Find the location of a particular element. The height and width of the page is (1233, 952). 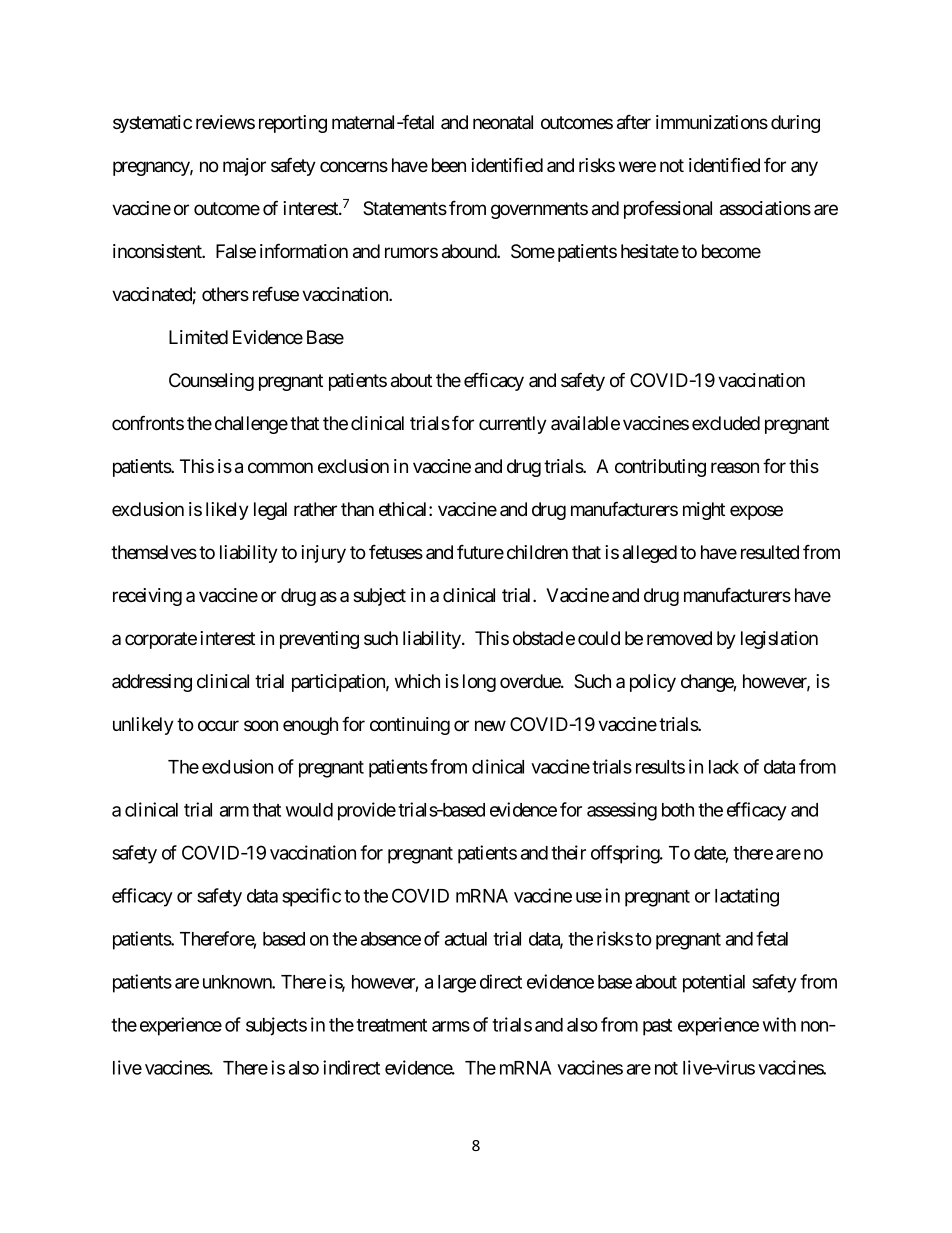

major is located at coordinates (244, 167).
